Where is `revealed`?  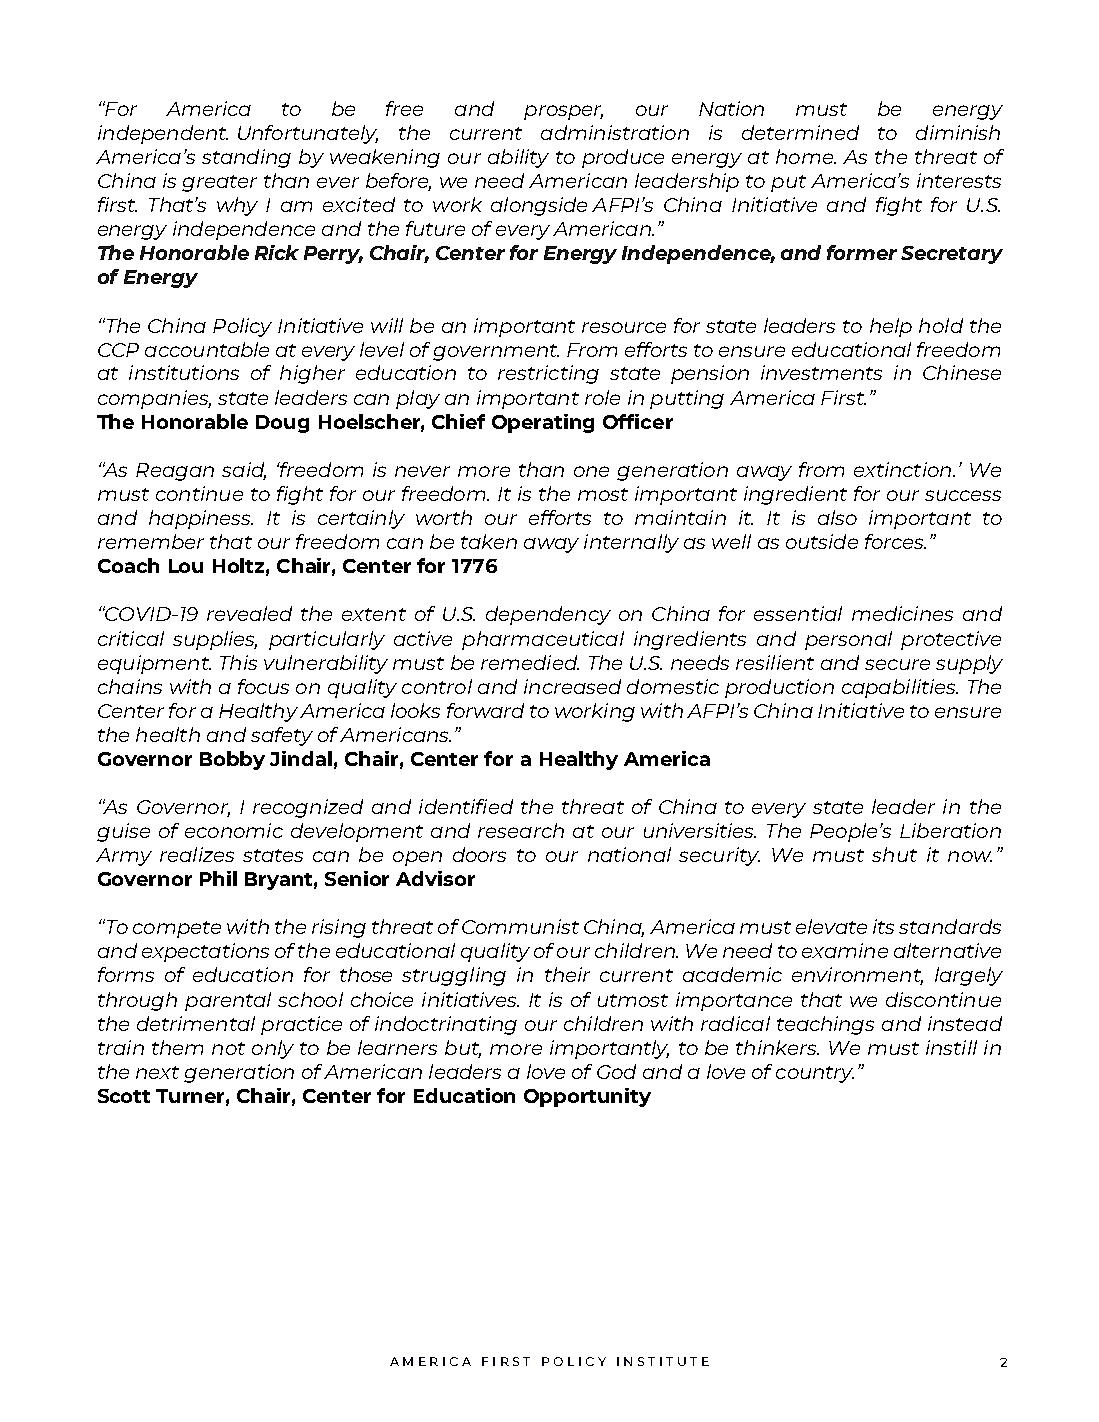
revealed is located at coordinates (249, 613).
